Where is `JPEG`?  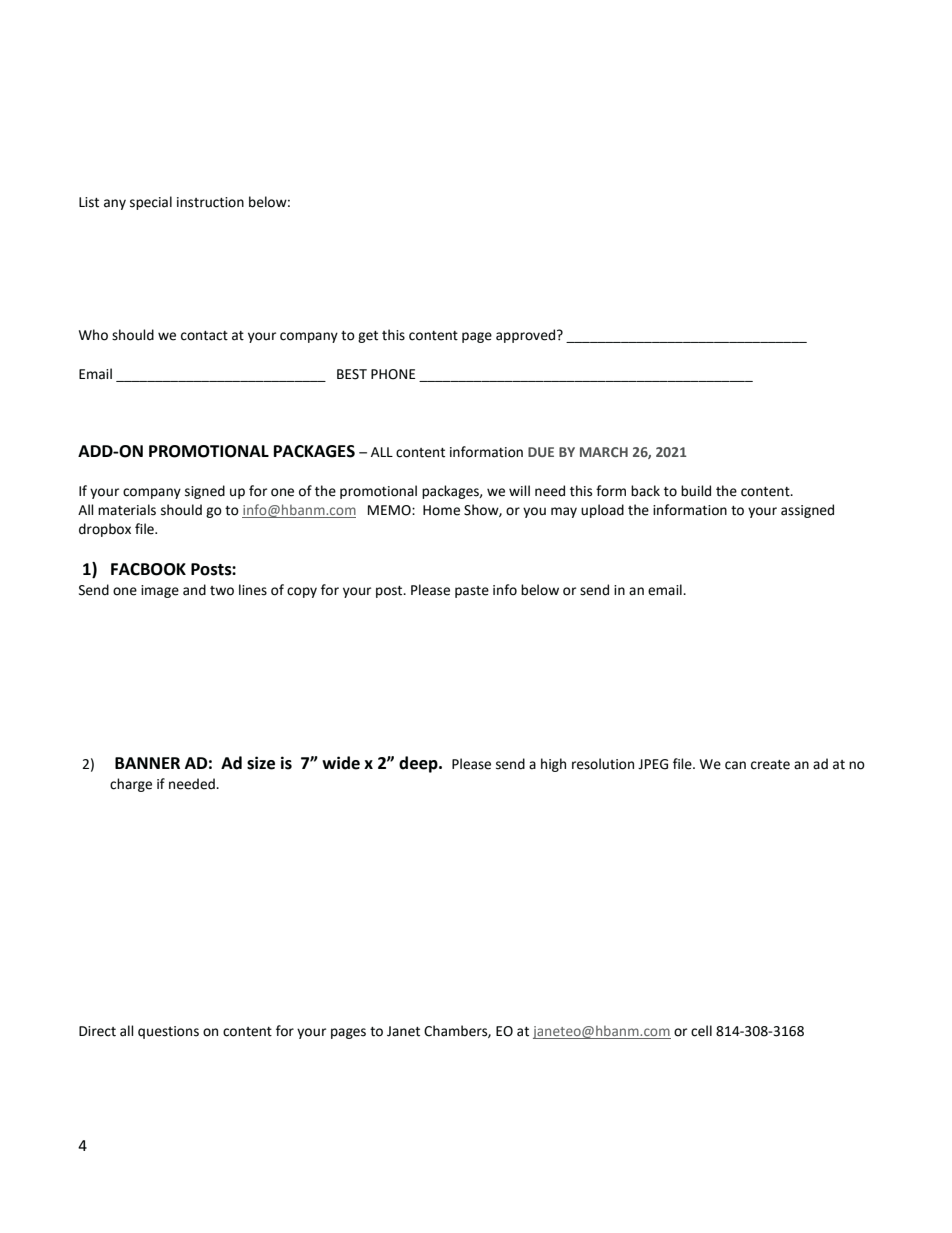
JPEG is located at coordinates (653, 764).
